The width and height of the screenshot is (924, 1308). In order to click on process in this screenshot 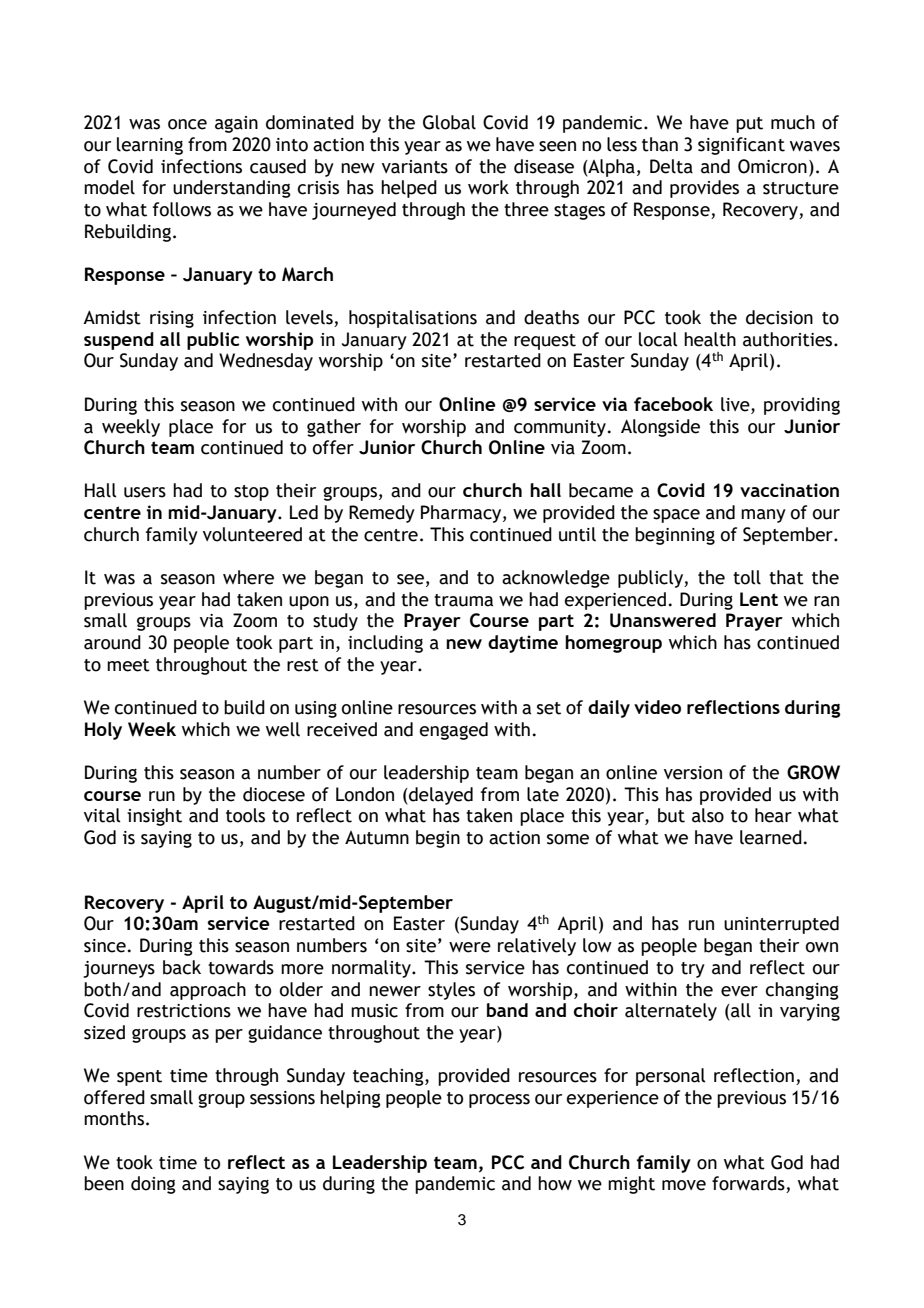, I will do `click(499, 1101)`.
